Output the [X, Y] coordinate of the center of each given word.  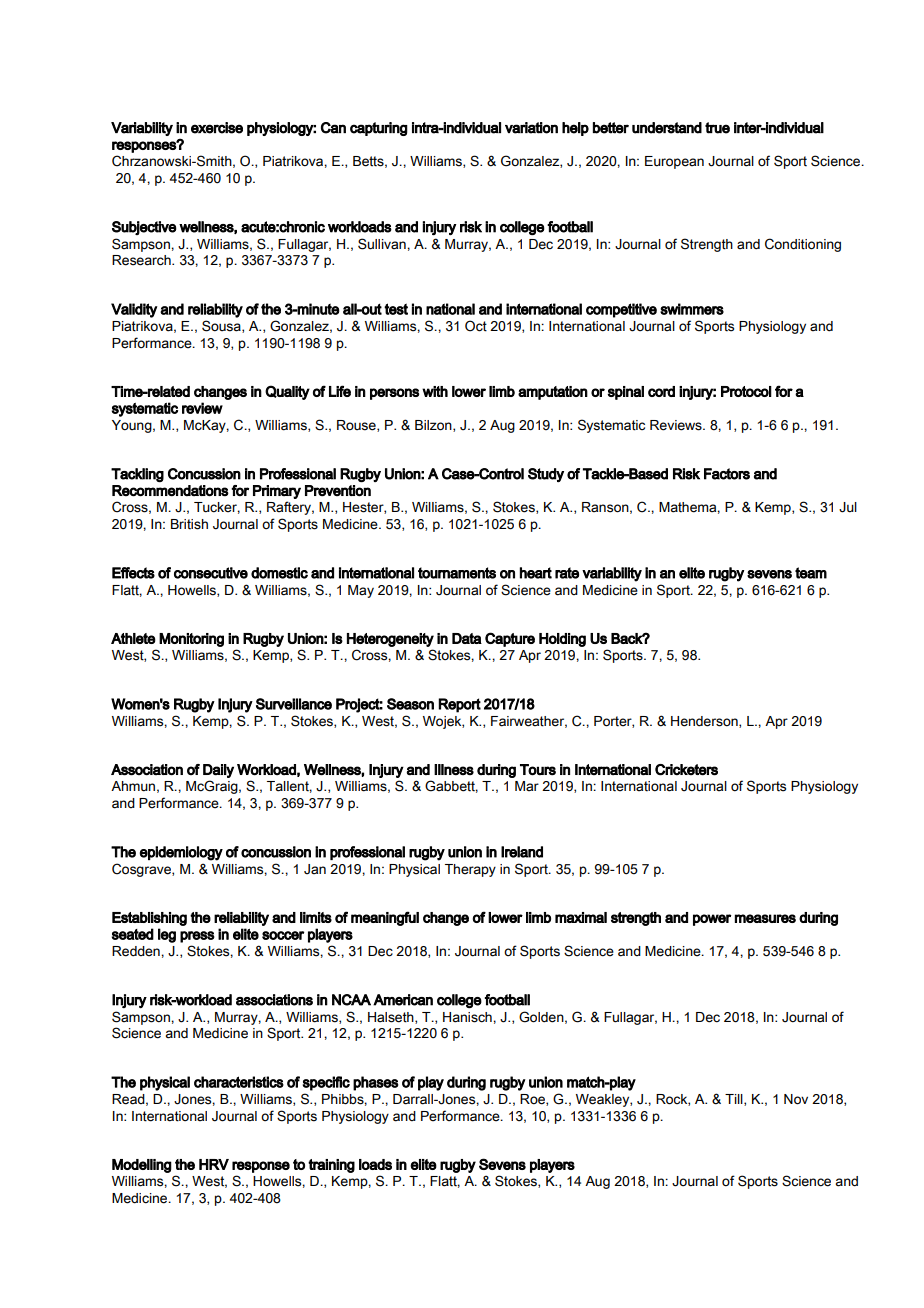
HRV [214, 1164]
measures [765, 918]
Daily [218, 771]
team [811, 573]
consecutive [211, 573]
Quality [287, 392]
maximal [581, 917]
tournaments [457, 573]
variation [531, 128]
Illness [454, 770]
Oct [476, 326]
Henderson [705, 722]
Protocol [746, 391]
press [197, 937]
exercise [217, 128]
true [717, 128]
